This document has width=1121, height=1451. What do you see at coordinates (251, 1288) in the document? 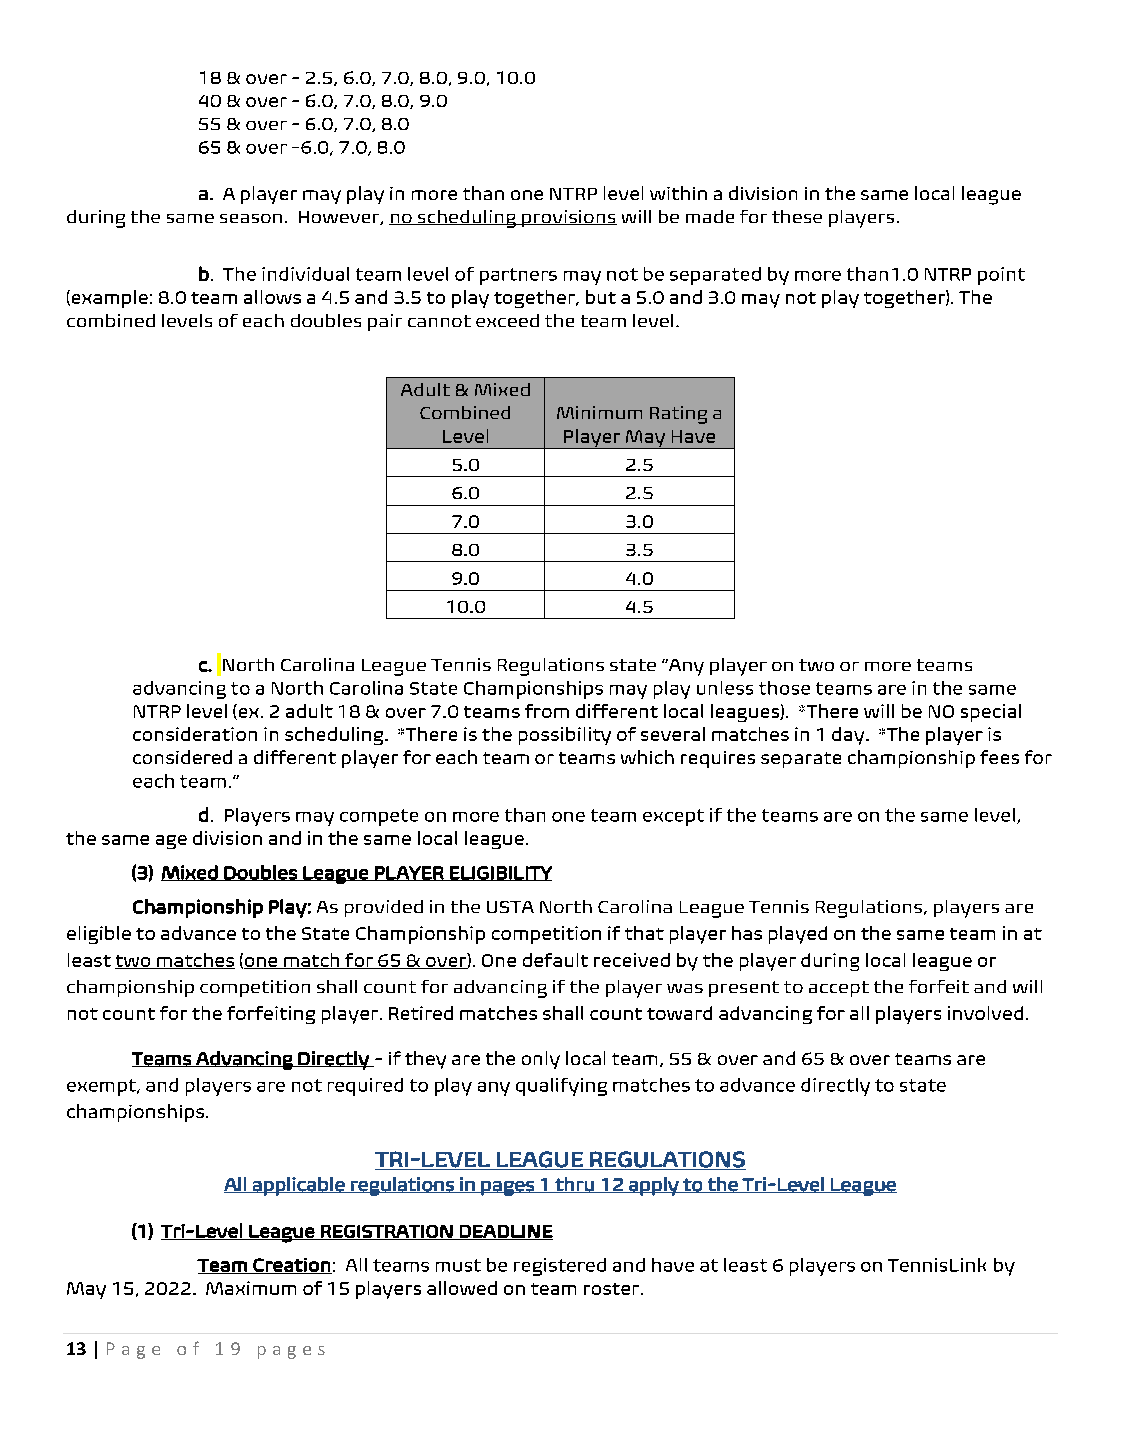
I see `Maximum` at bounding box center [251, 1288].
